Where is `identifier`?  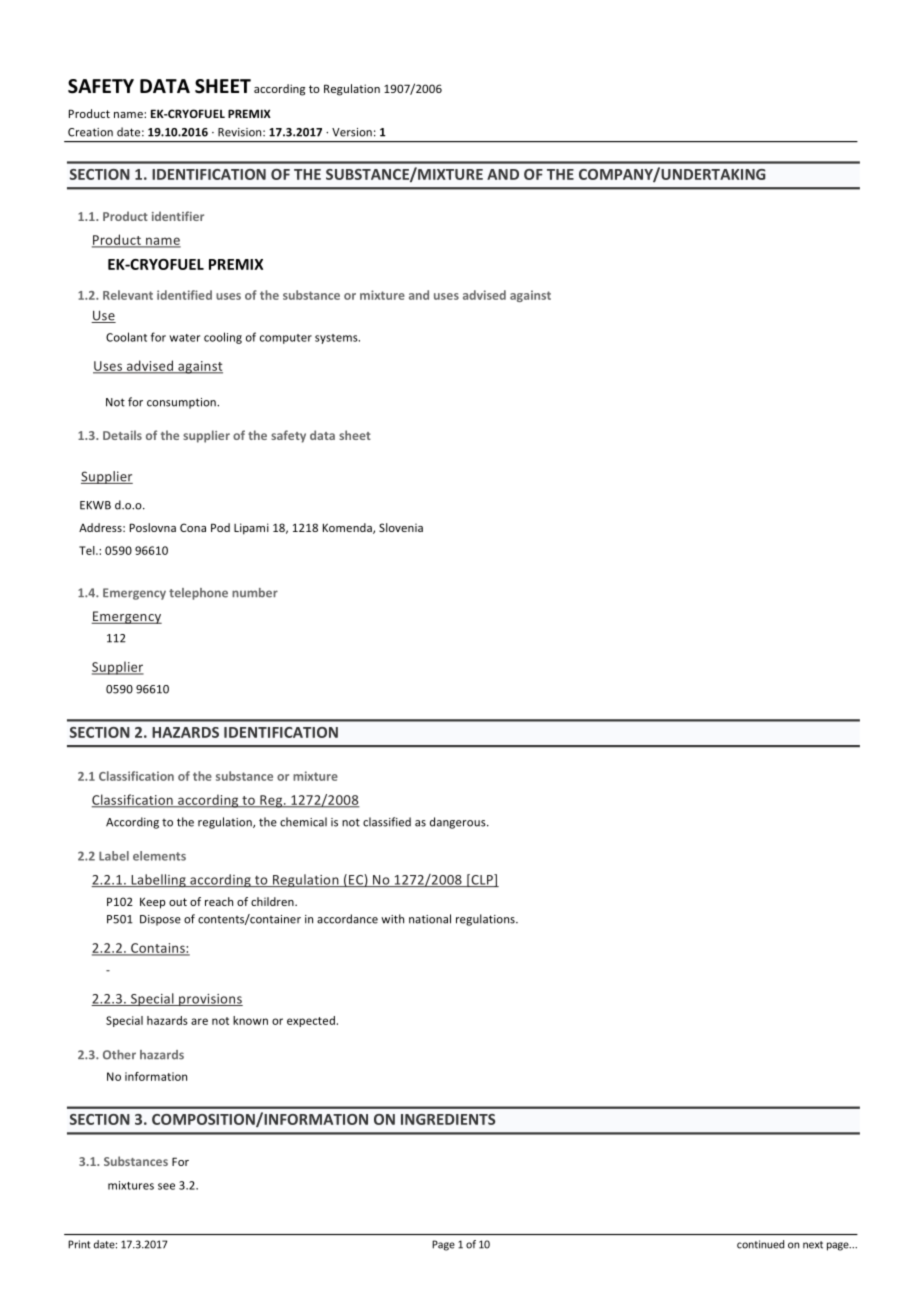
identifier is located at coordinates (178, 216).
